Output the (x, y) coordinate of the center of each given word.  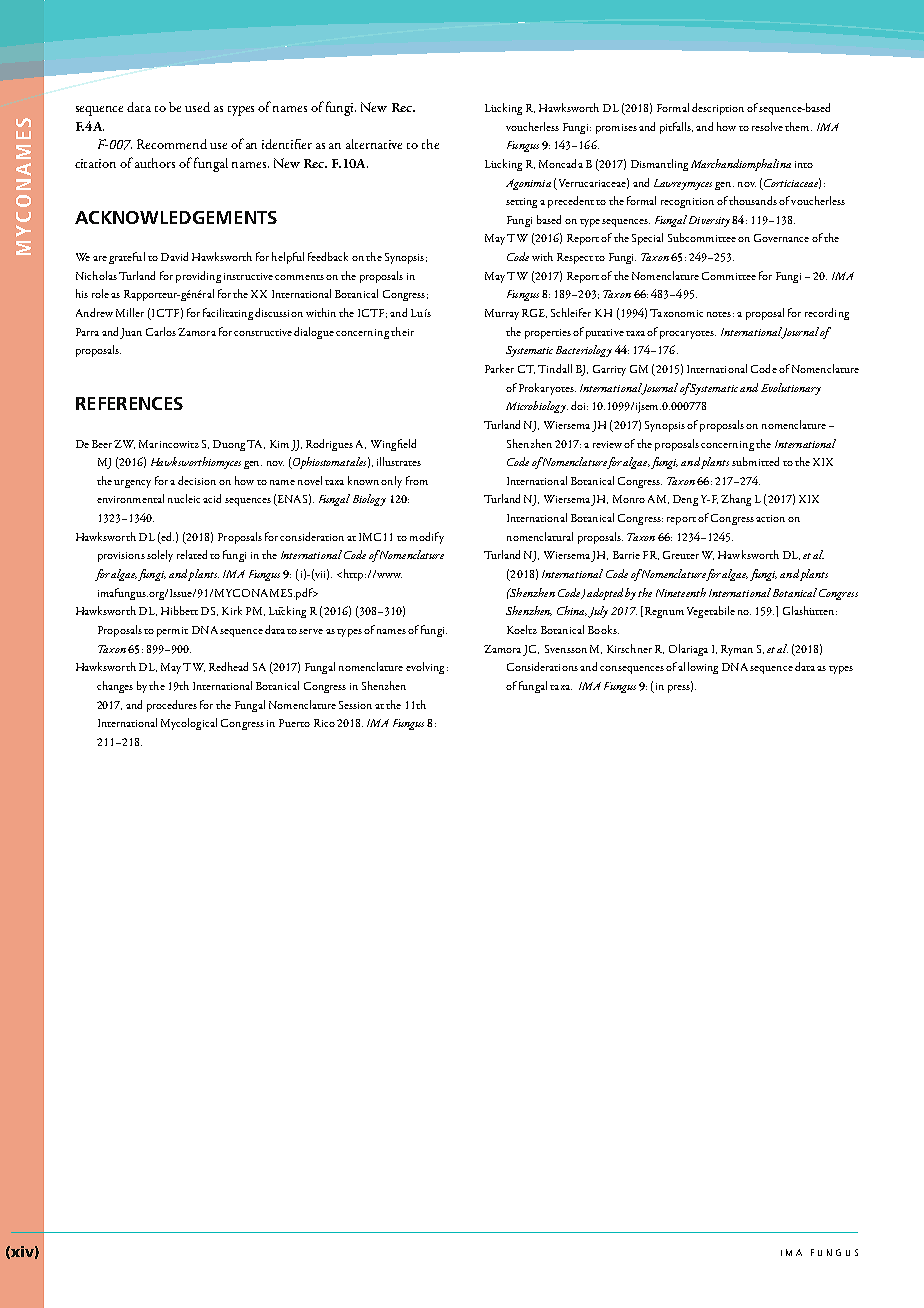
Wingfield (393, 445)
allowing (698, 668)
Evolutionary (791, 389)
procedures (172, 706)
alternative (374, 144)
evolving (425, 668)
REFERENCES (129, 403)
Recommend (172, 144)
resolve (767, 126)
